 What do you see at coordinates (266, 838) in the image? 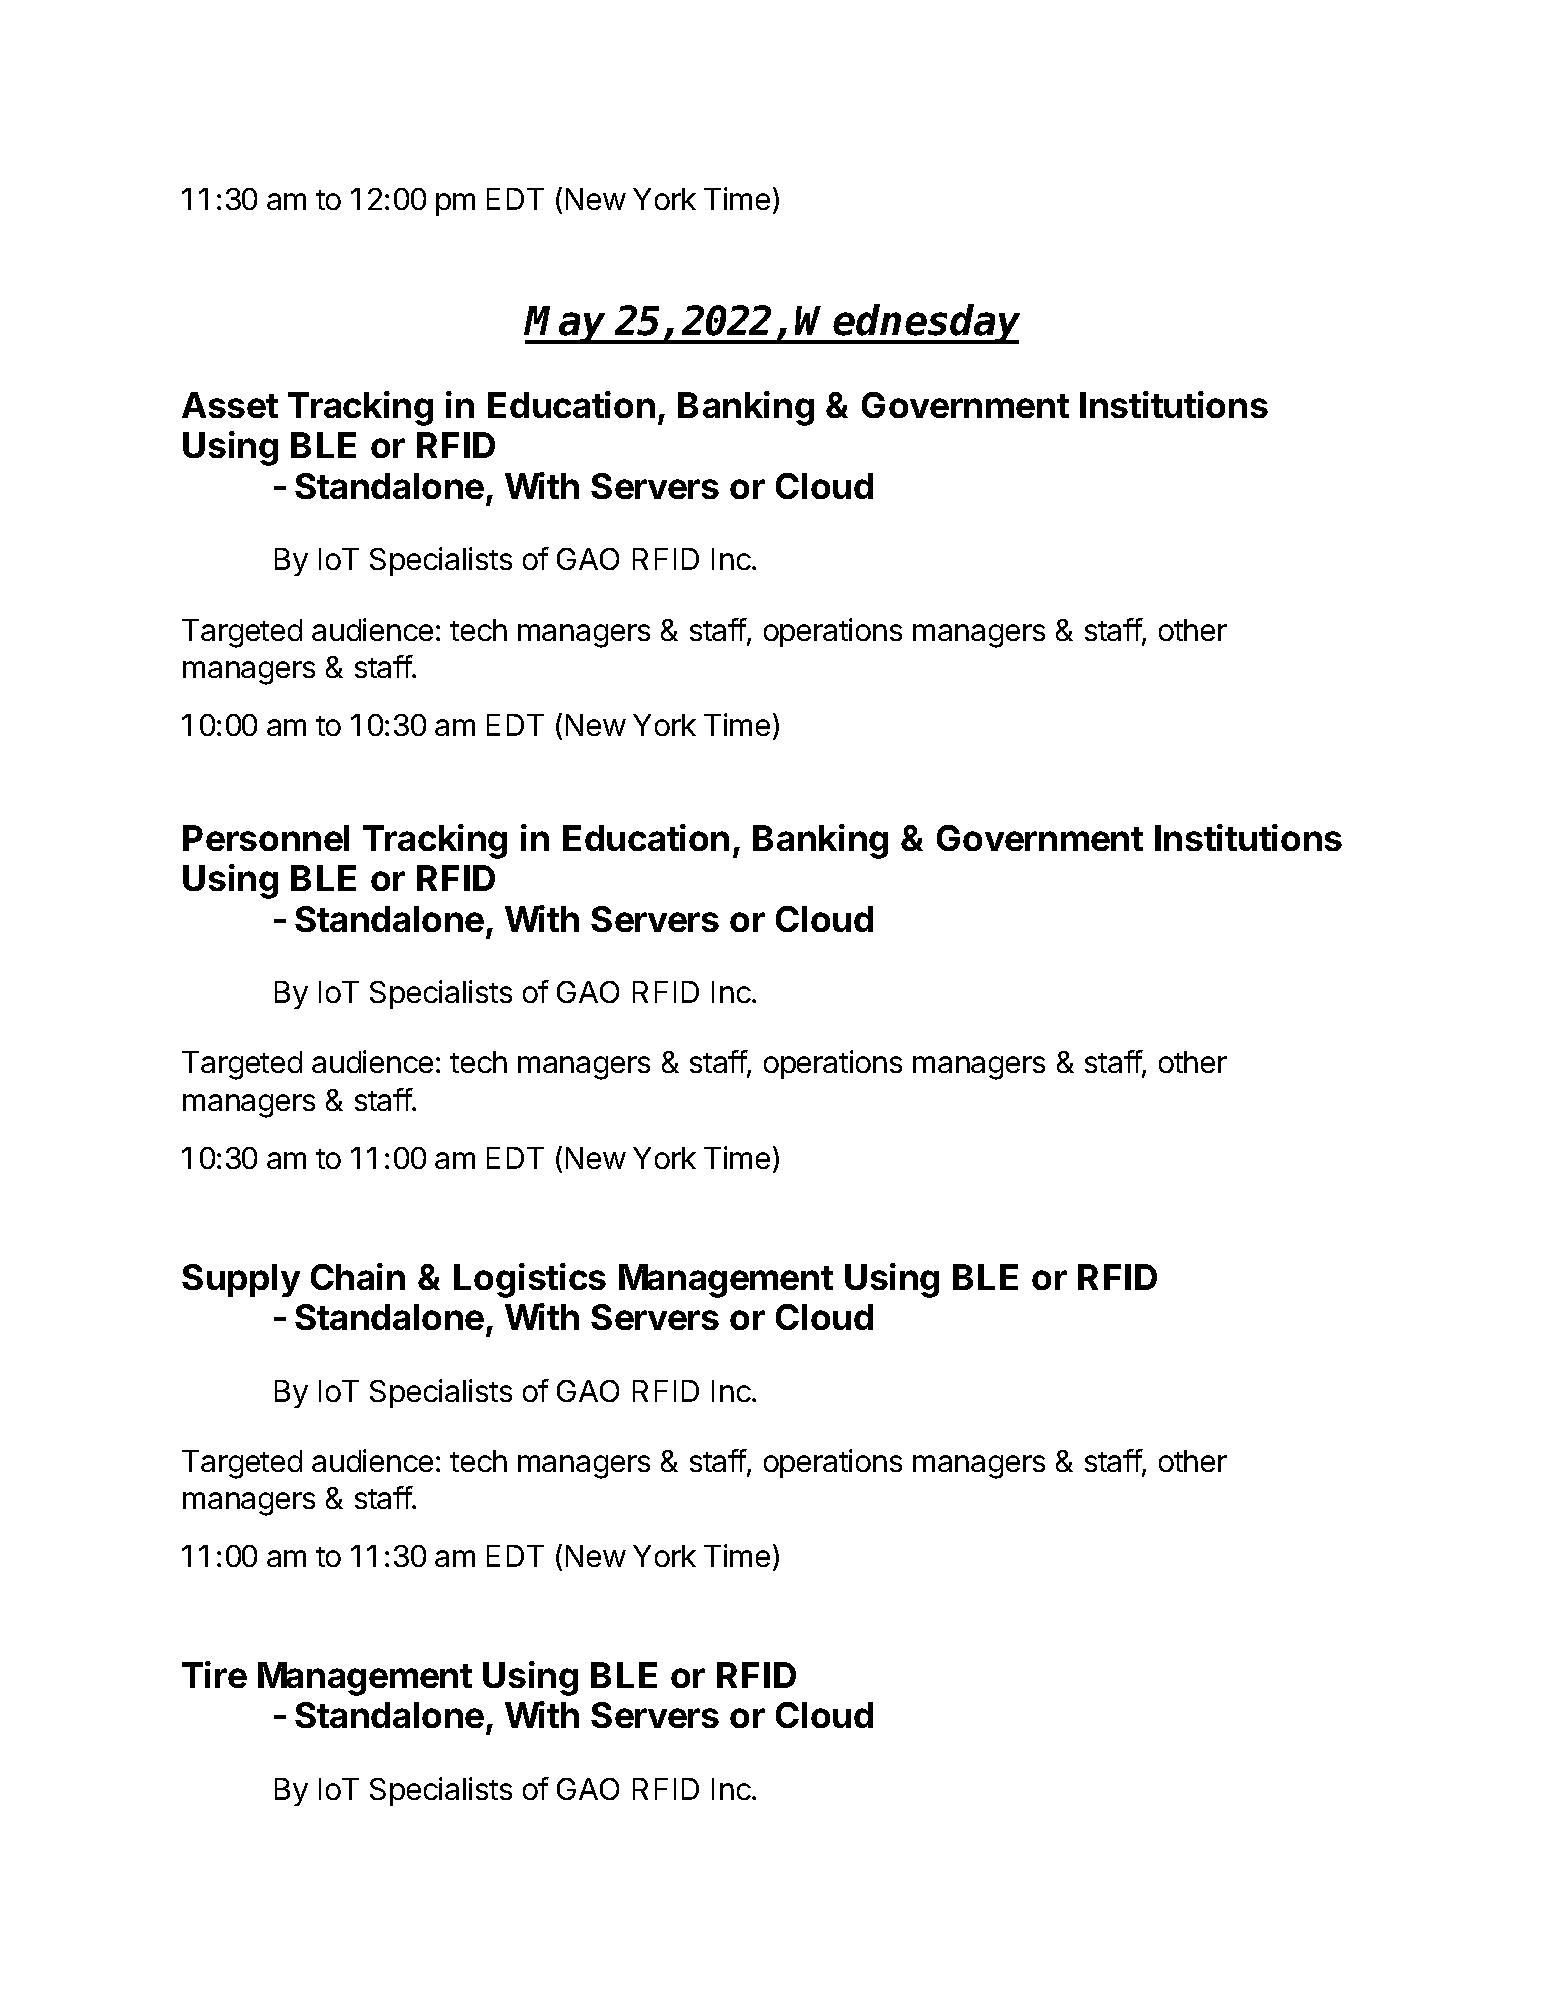
I see `Personnel` at bounding box center [266, 838].
